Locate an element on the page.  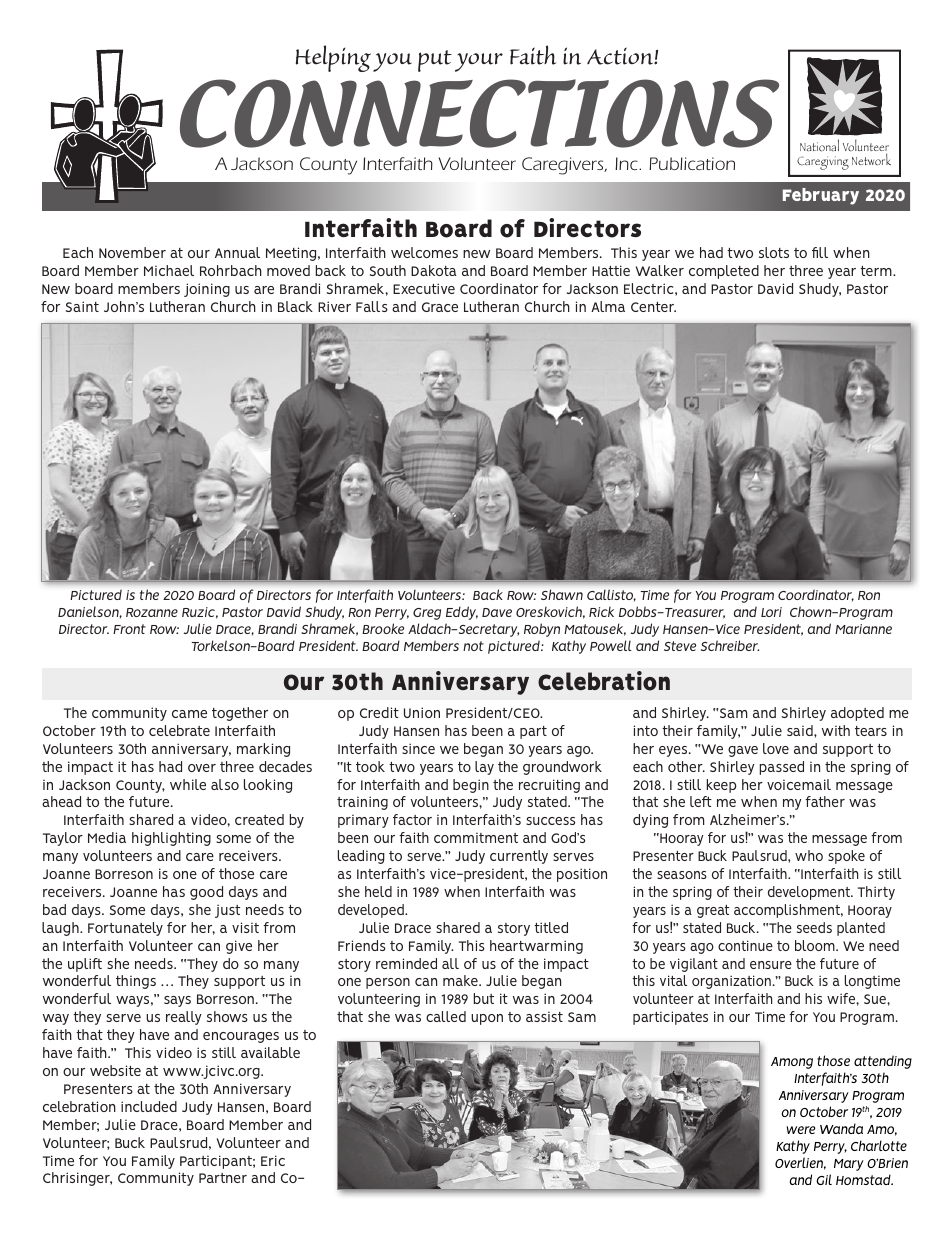
upon is located at coordinates (487, 1019).
